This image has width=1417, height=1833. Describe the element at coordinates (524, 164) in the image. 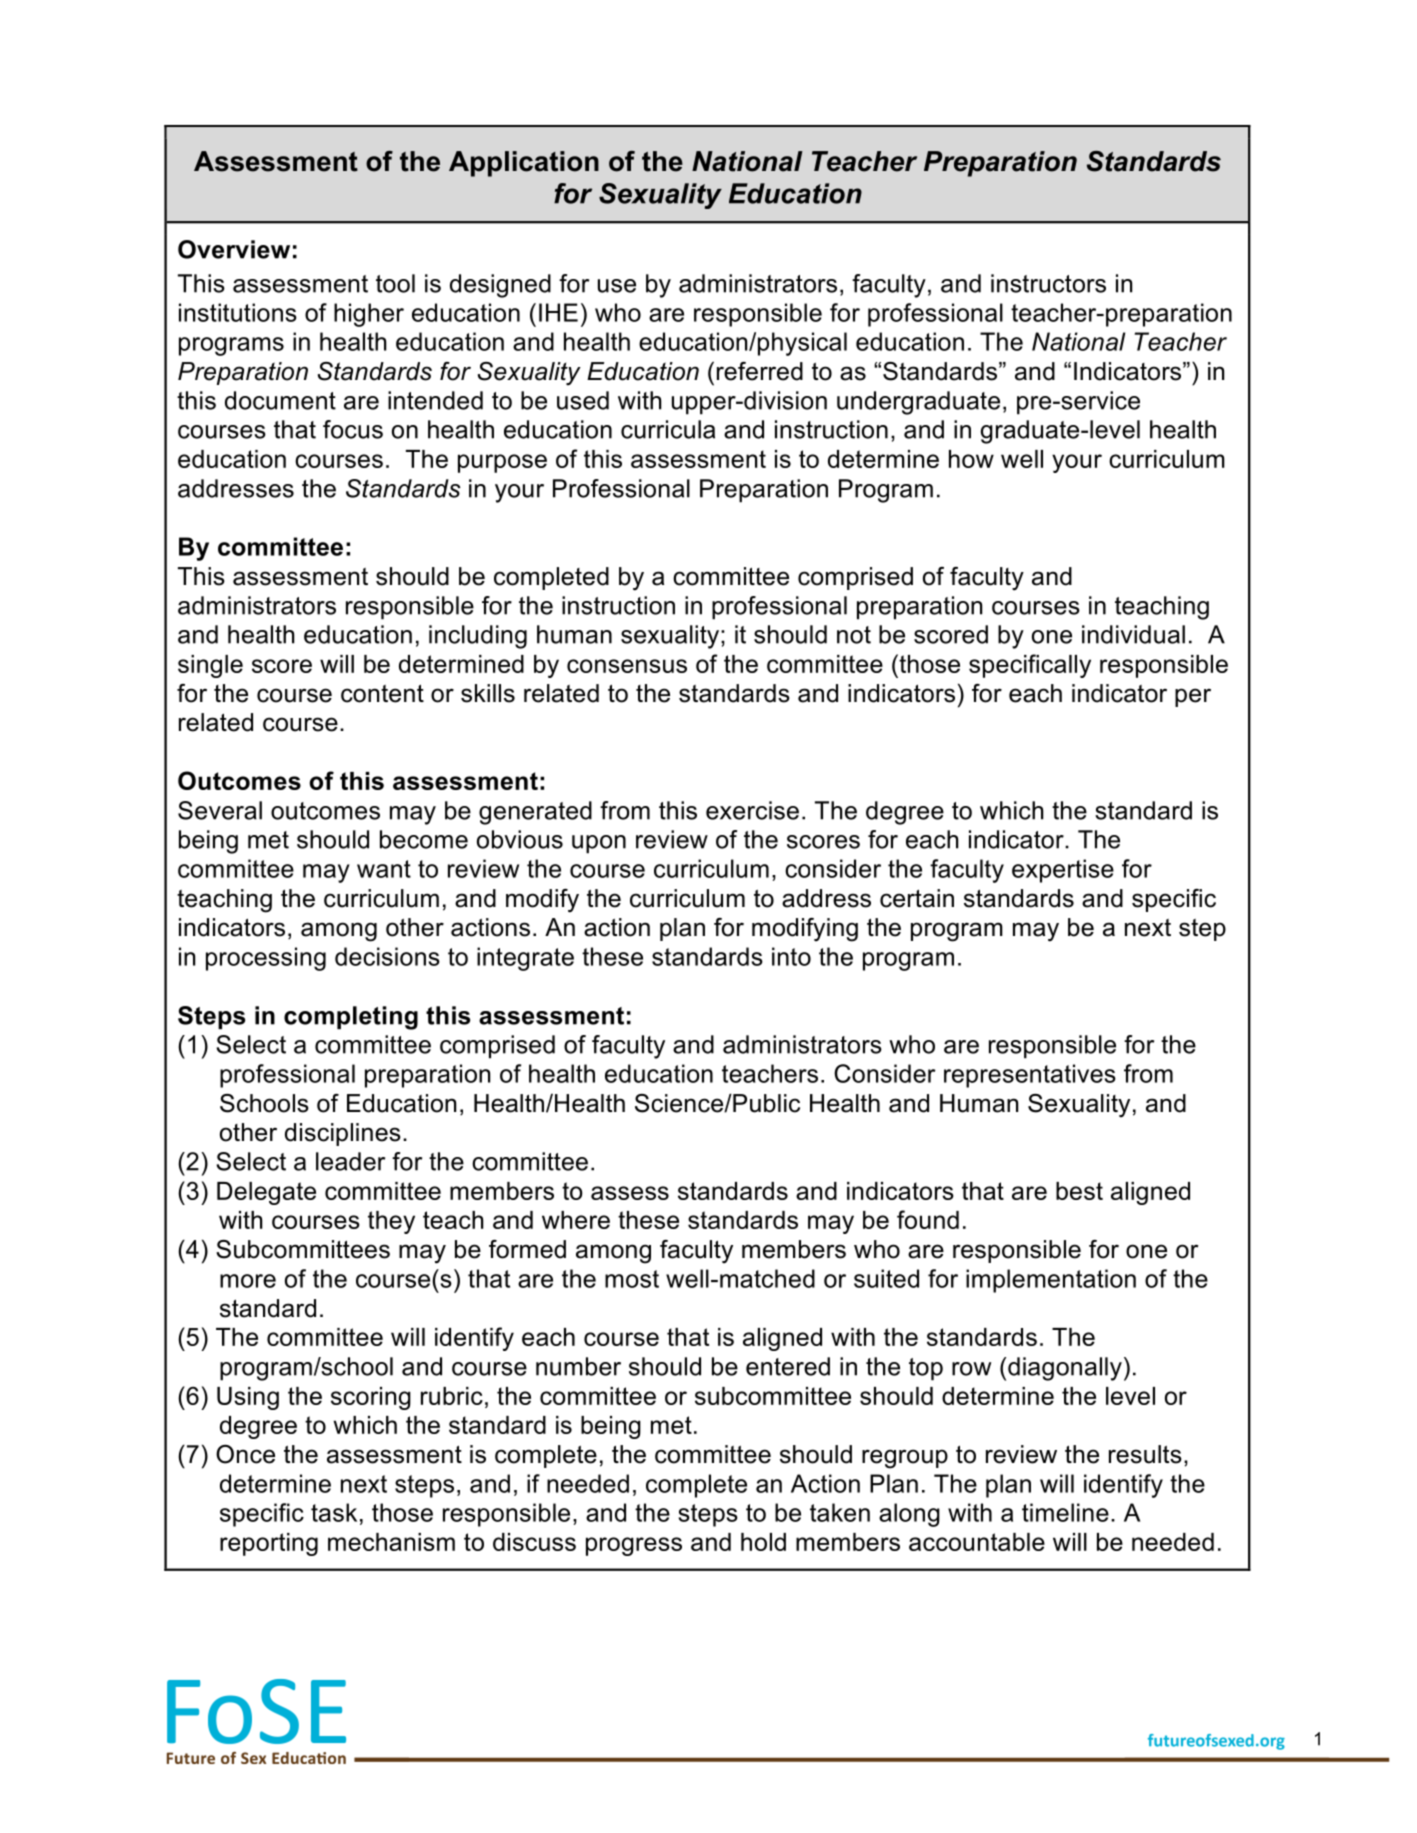

I see `Application` at that location.
